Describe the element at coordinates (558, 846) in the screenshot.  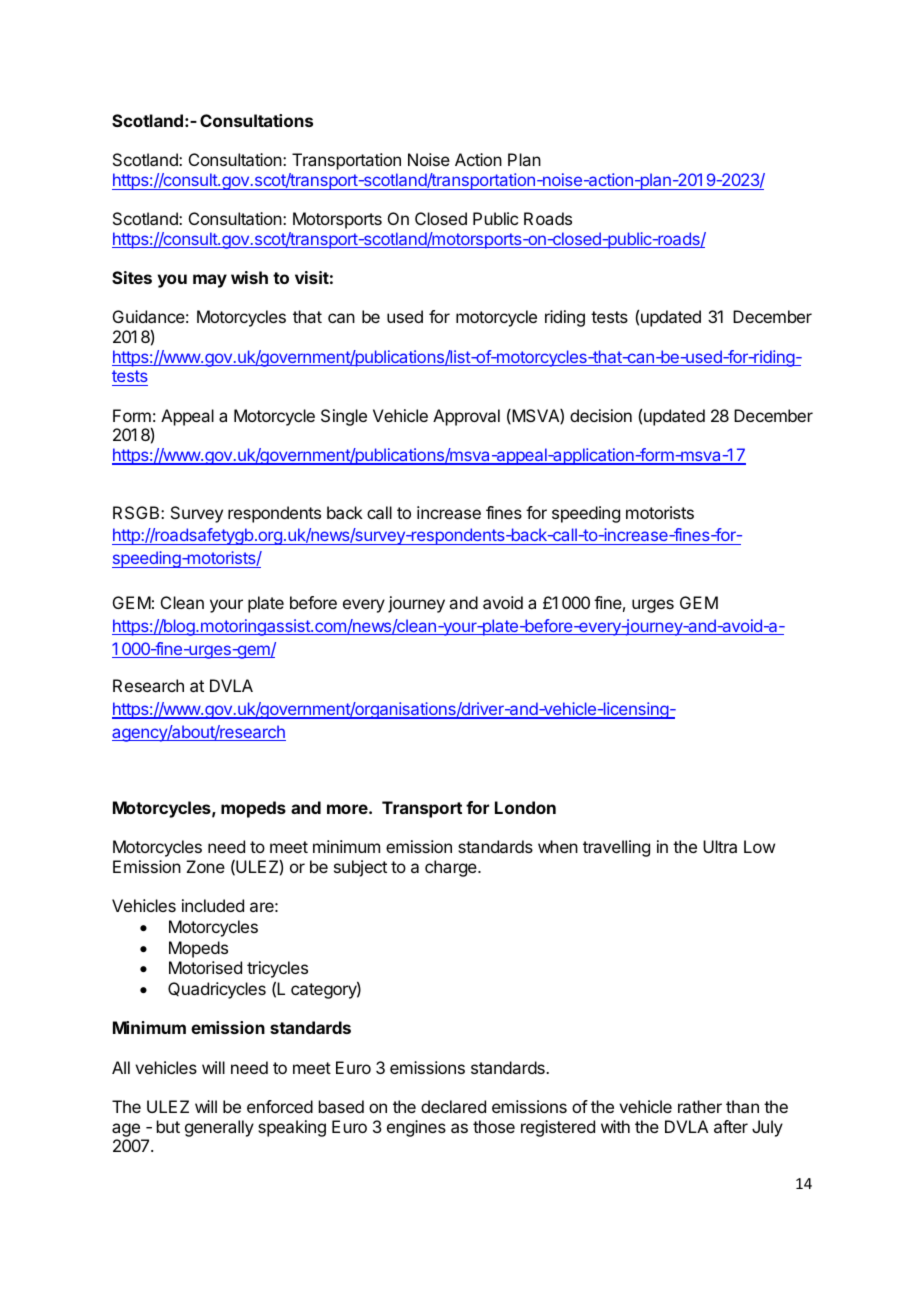
I see `when` at that location.
